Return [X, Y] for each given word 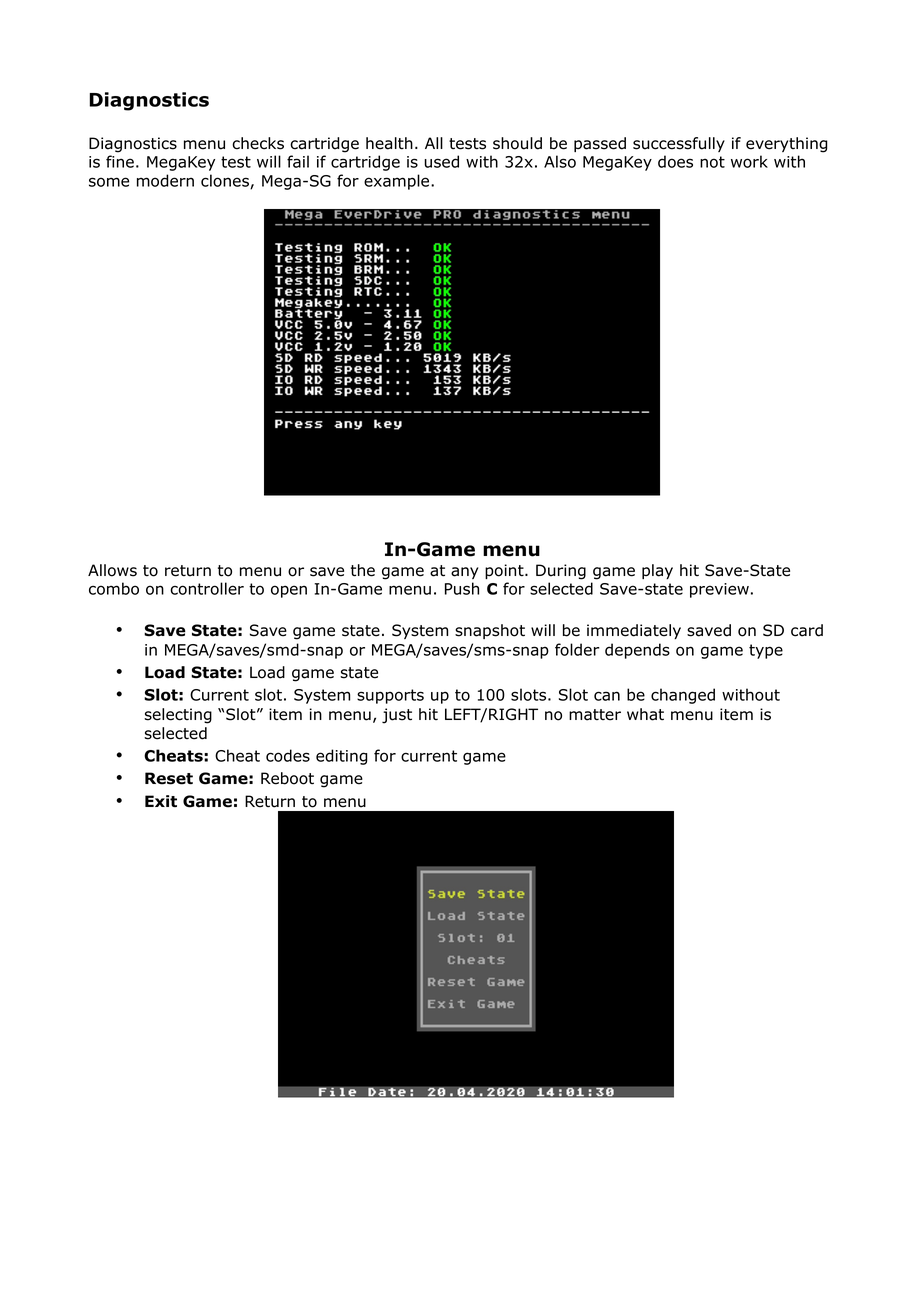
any [465, 573]
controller [207, 588]
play [657, 571]
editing [341, 757]
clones [226, 181]
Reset [169, 778]
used [441, 161]
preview [719, 590]
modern [165, 180]
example [398, 182]
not [712, 162]
